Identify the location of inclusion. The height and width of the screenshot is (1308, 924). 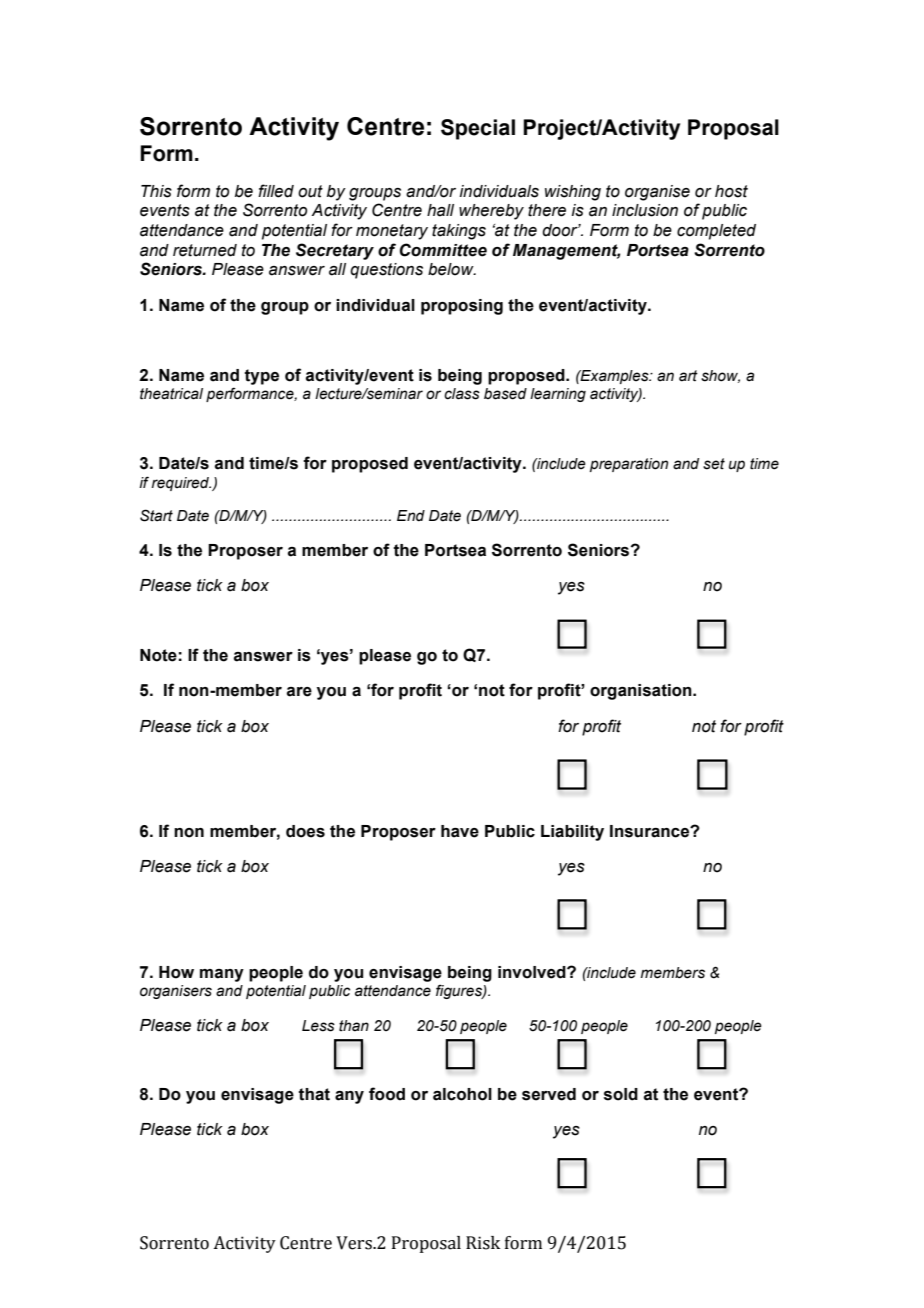
(645, 210).
